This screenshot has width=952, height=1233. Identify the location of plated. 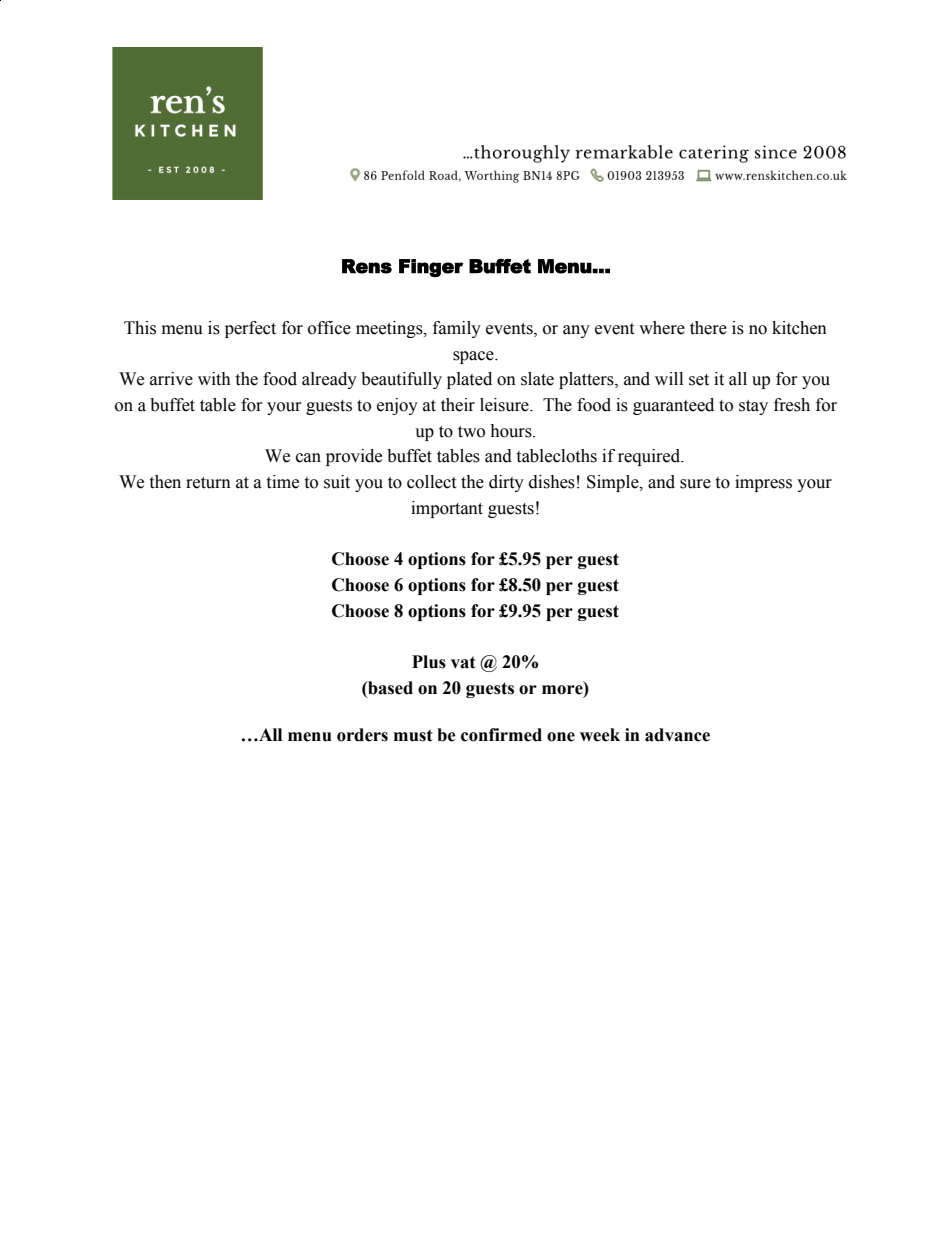
(469, 380).
